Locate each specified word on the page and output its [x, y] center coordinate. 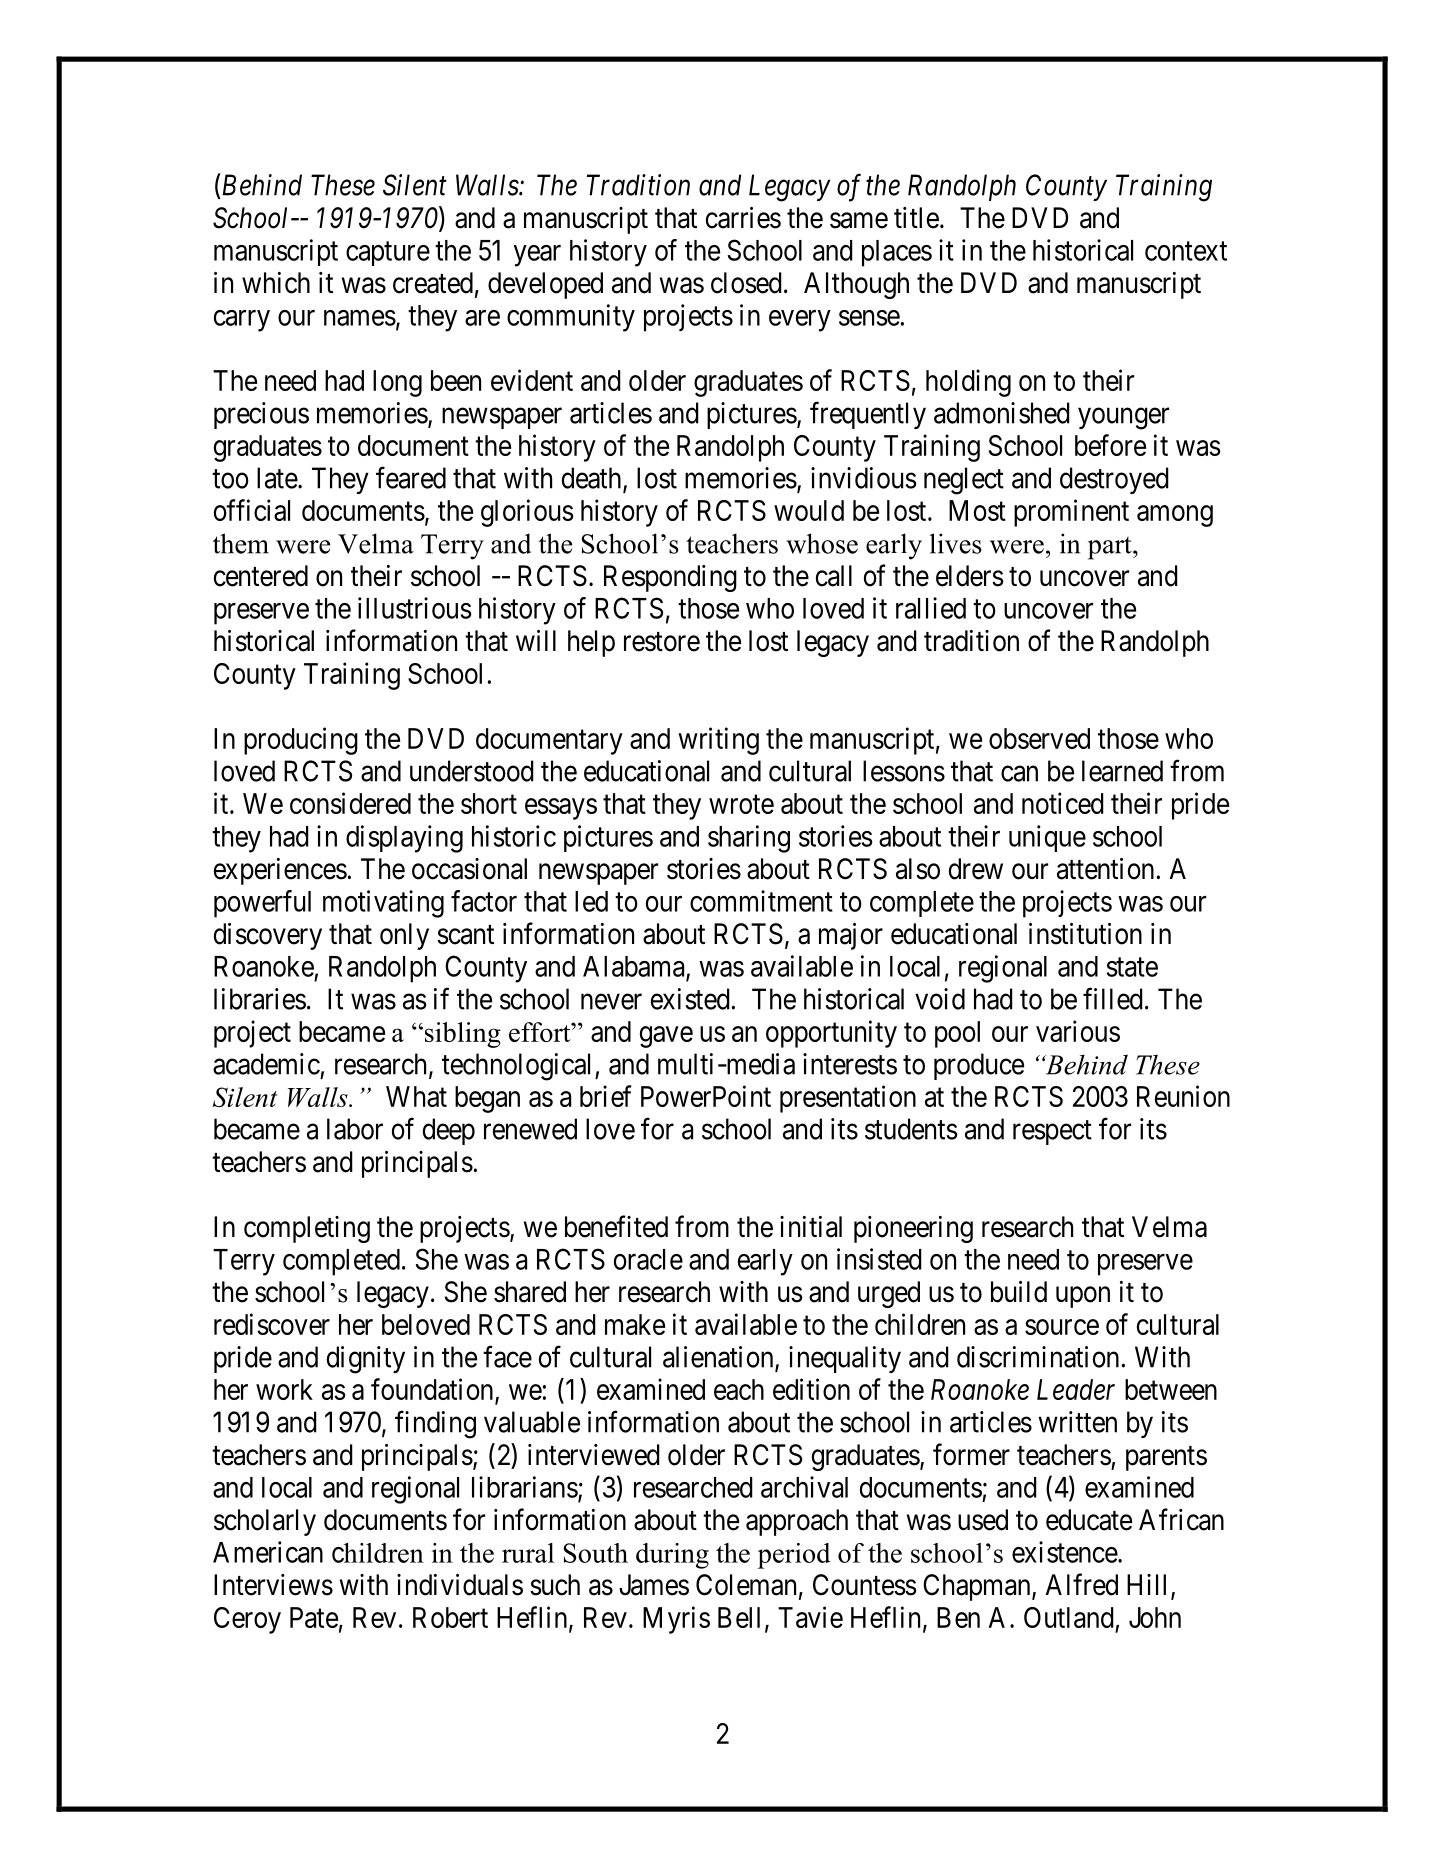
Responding [670, 578]
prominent [1071, 513]
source [1062, 1327]
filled [1113, 998]
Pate [314, 1617]
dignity [366, 1360]
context [1186, 251]
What [416, 1096]
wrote [741, 804]
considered [350, 803]
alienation [719, 1358]
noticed [1063, 803]
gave [666, 1037]
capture [388, 254]
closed [746, 283]
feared [411, 477]
